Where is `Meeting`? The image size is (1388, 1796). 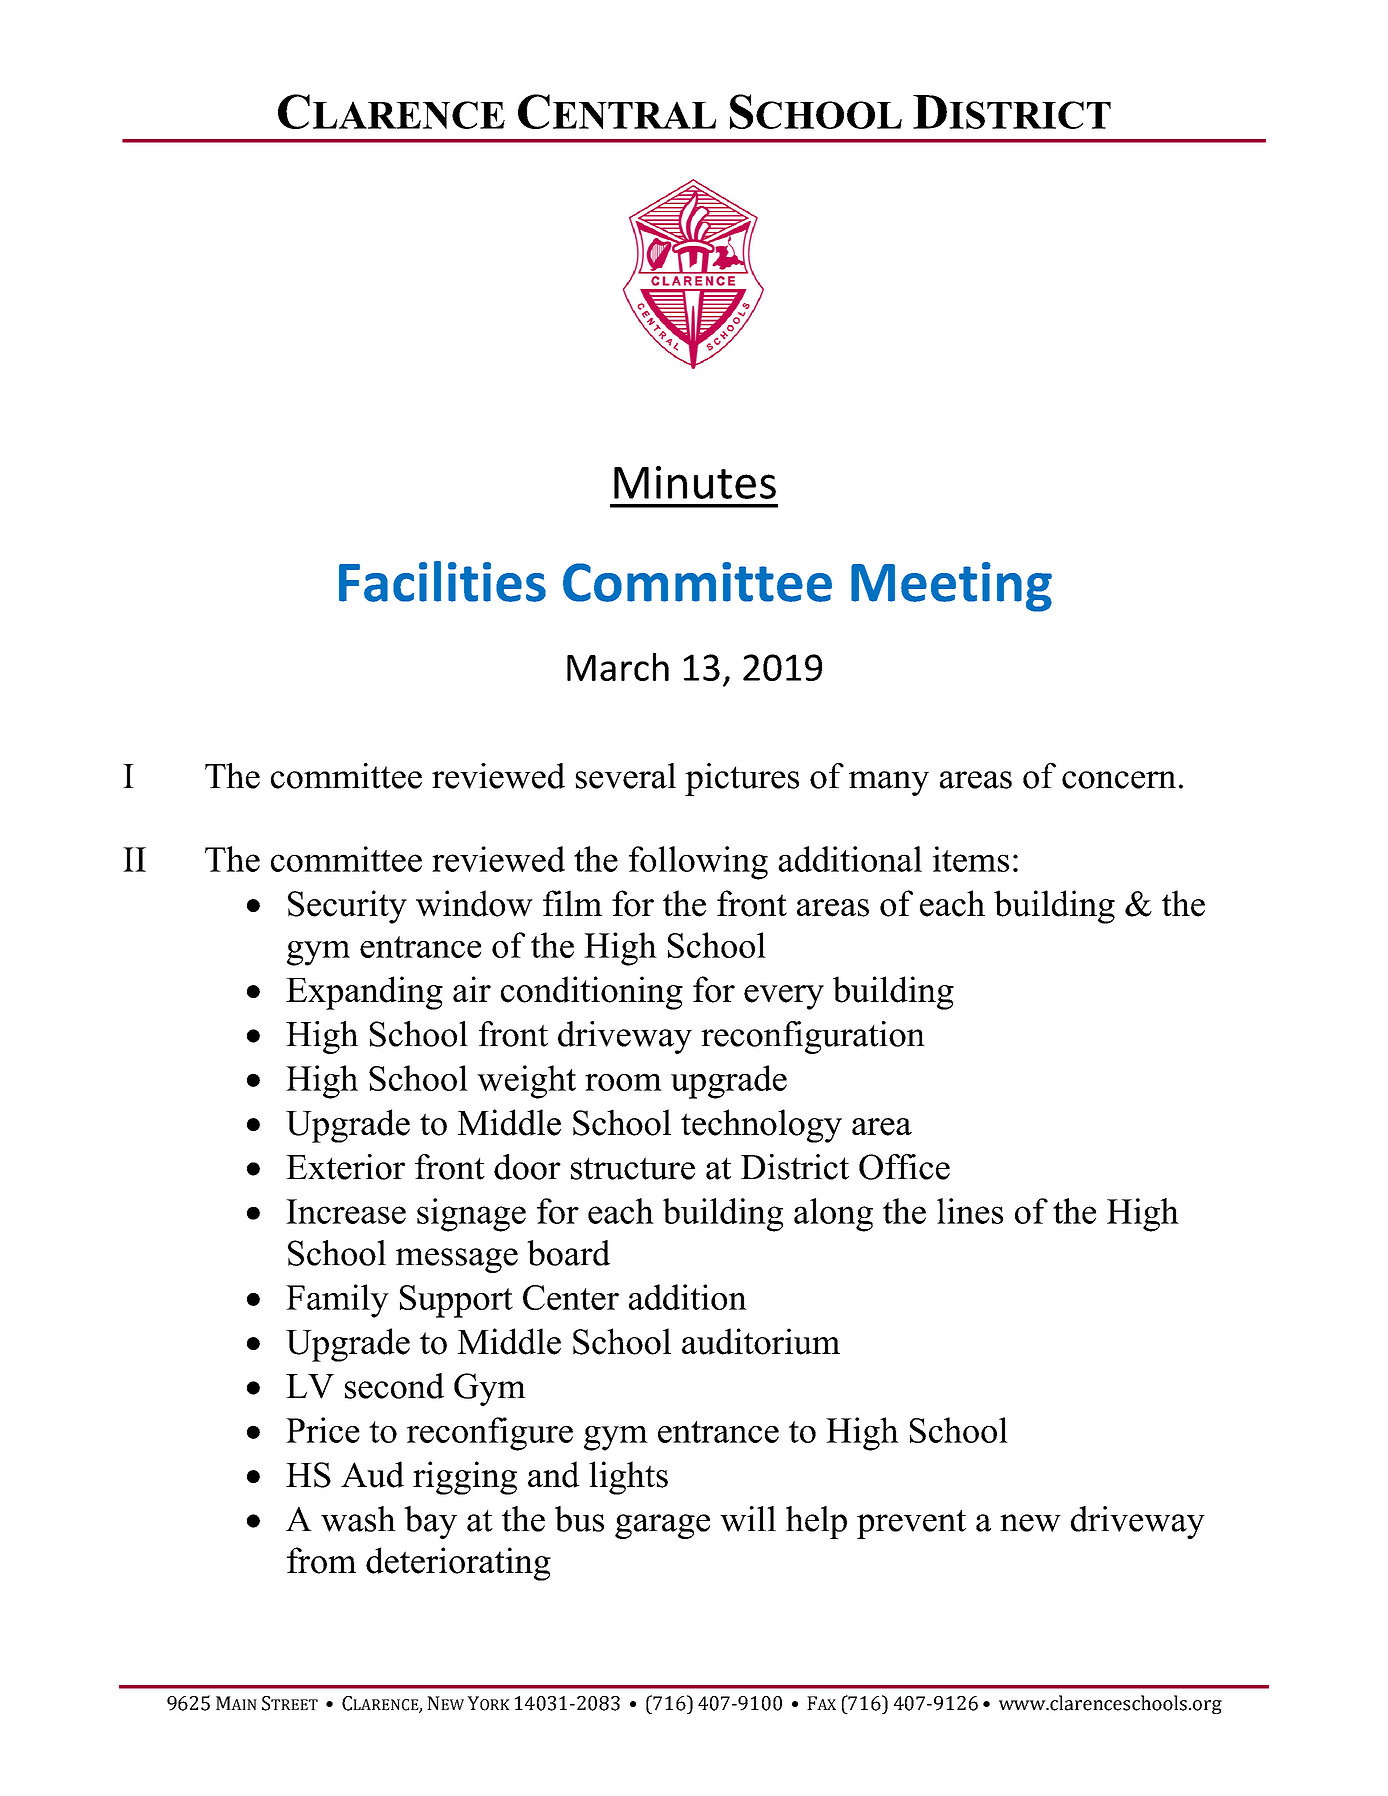
Meeting is located at coordinates (951, 587).
